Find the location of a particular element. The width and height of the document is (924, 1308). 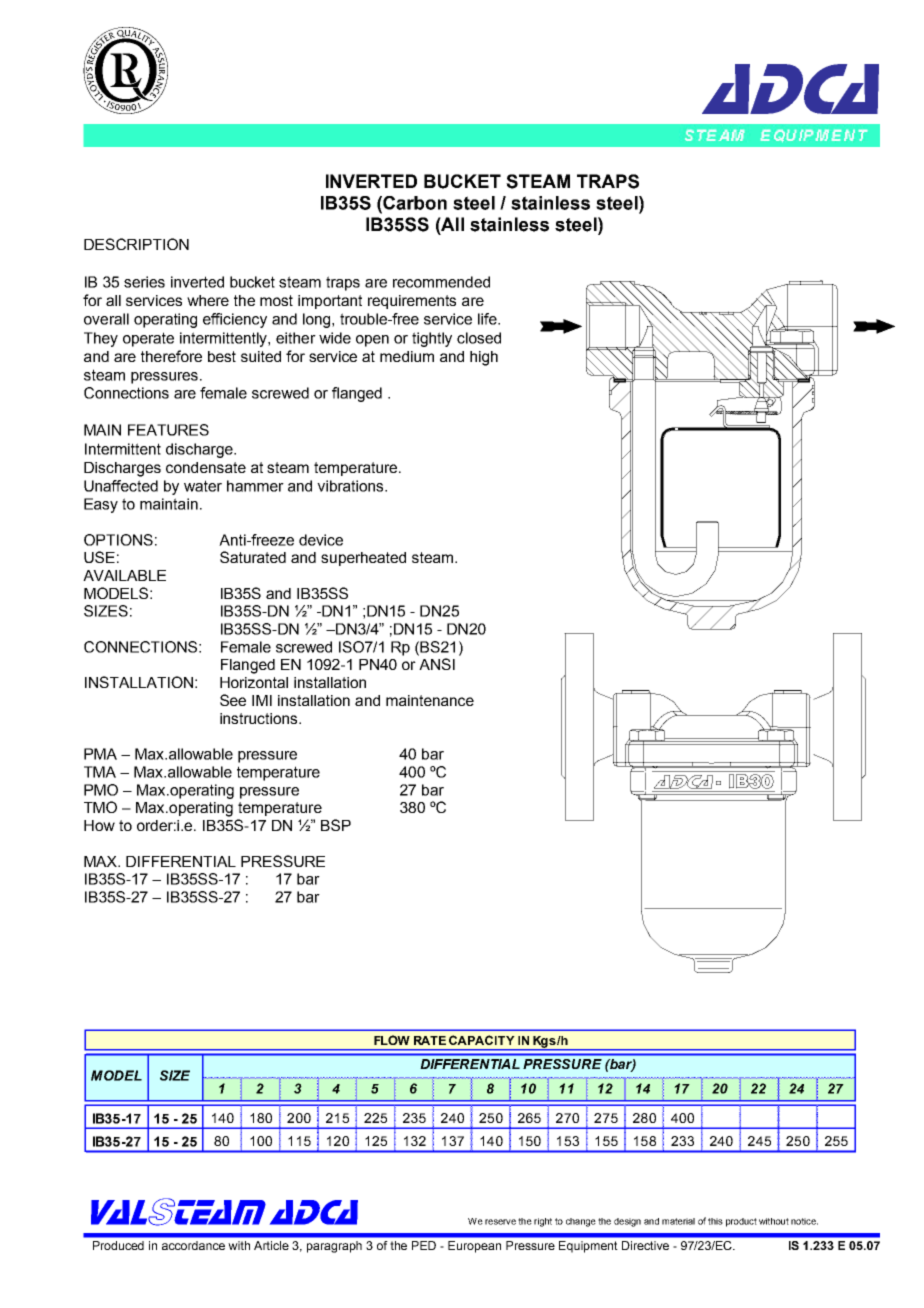

PED is located at coordinates (424, 1245).
